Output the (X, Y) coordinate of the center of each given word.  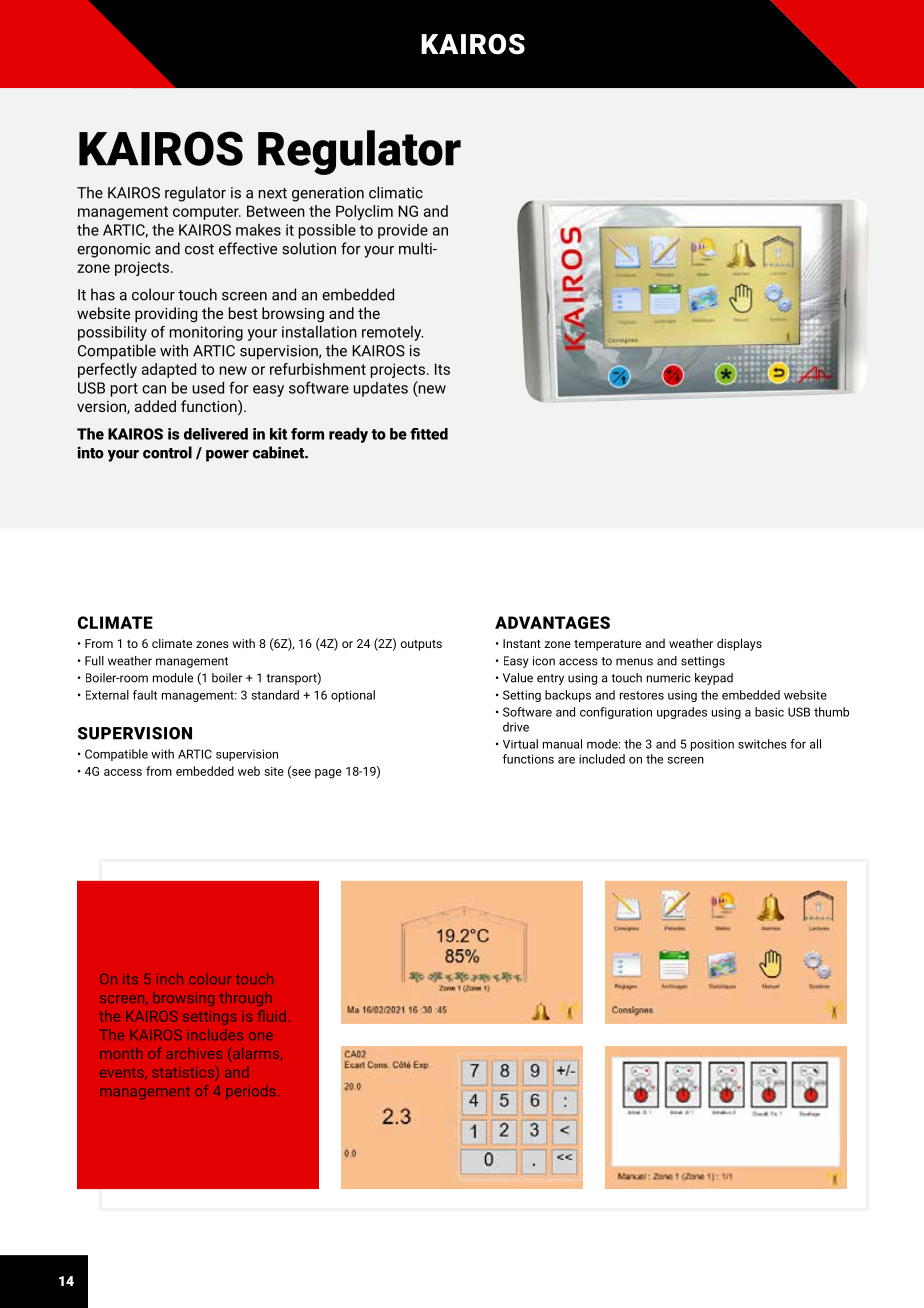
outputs (421, 645)
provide (403, 231)
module (173, 678)
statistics (183, 1072)
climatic (396, 192)
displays (739, 644)
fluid (272, 1016)
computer (207, 213)
